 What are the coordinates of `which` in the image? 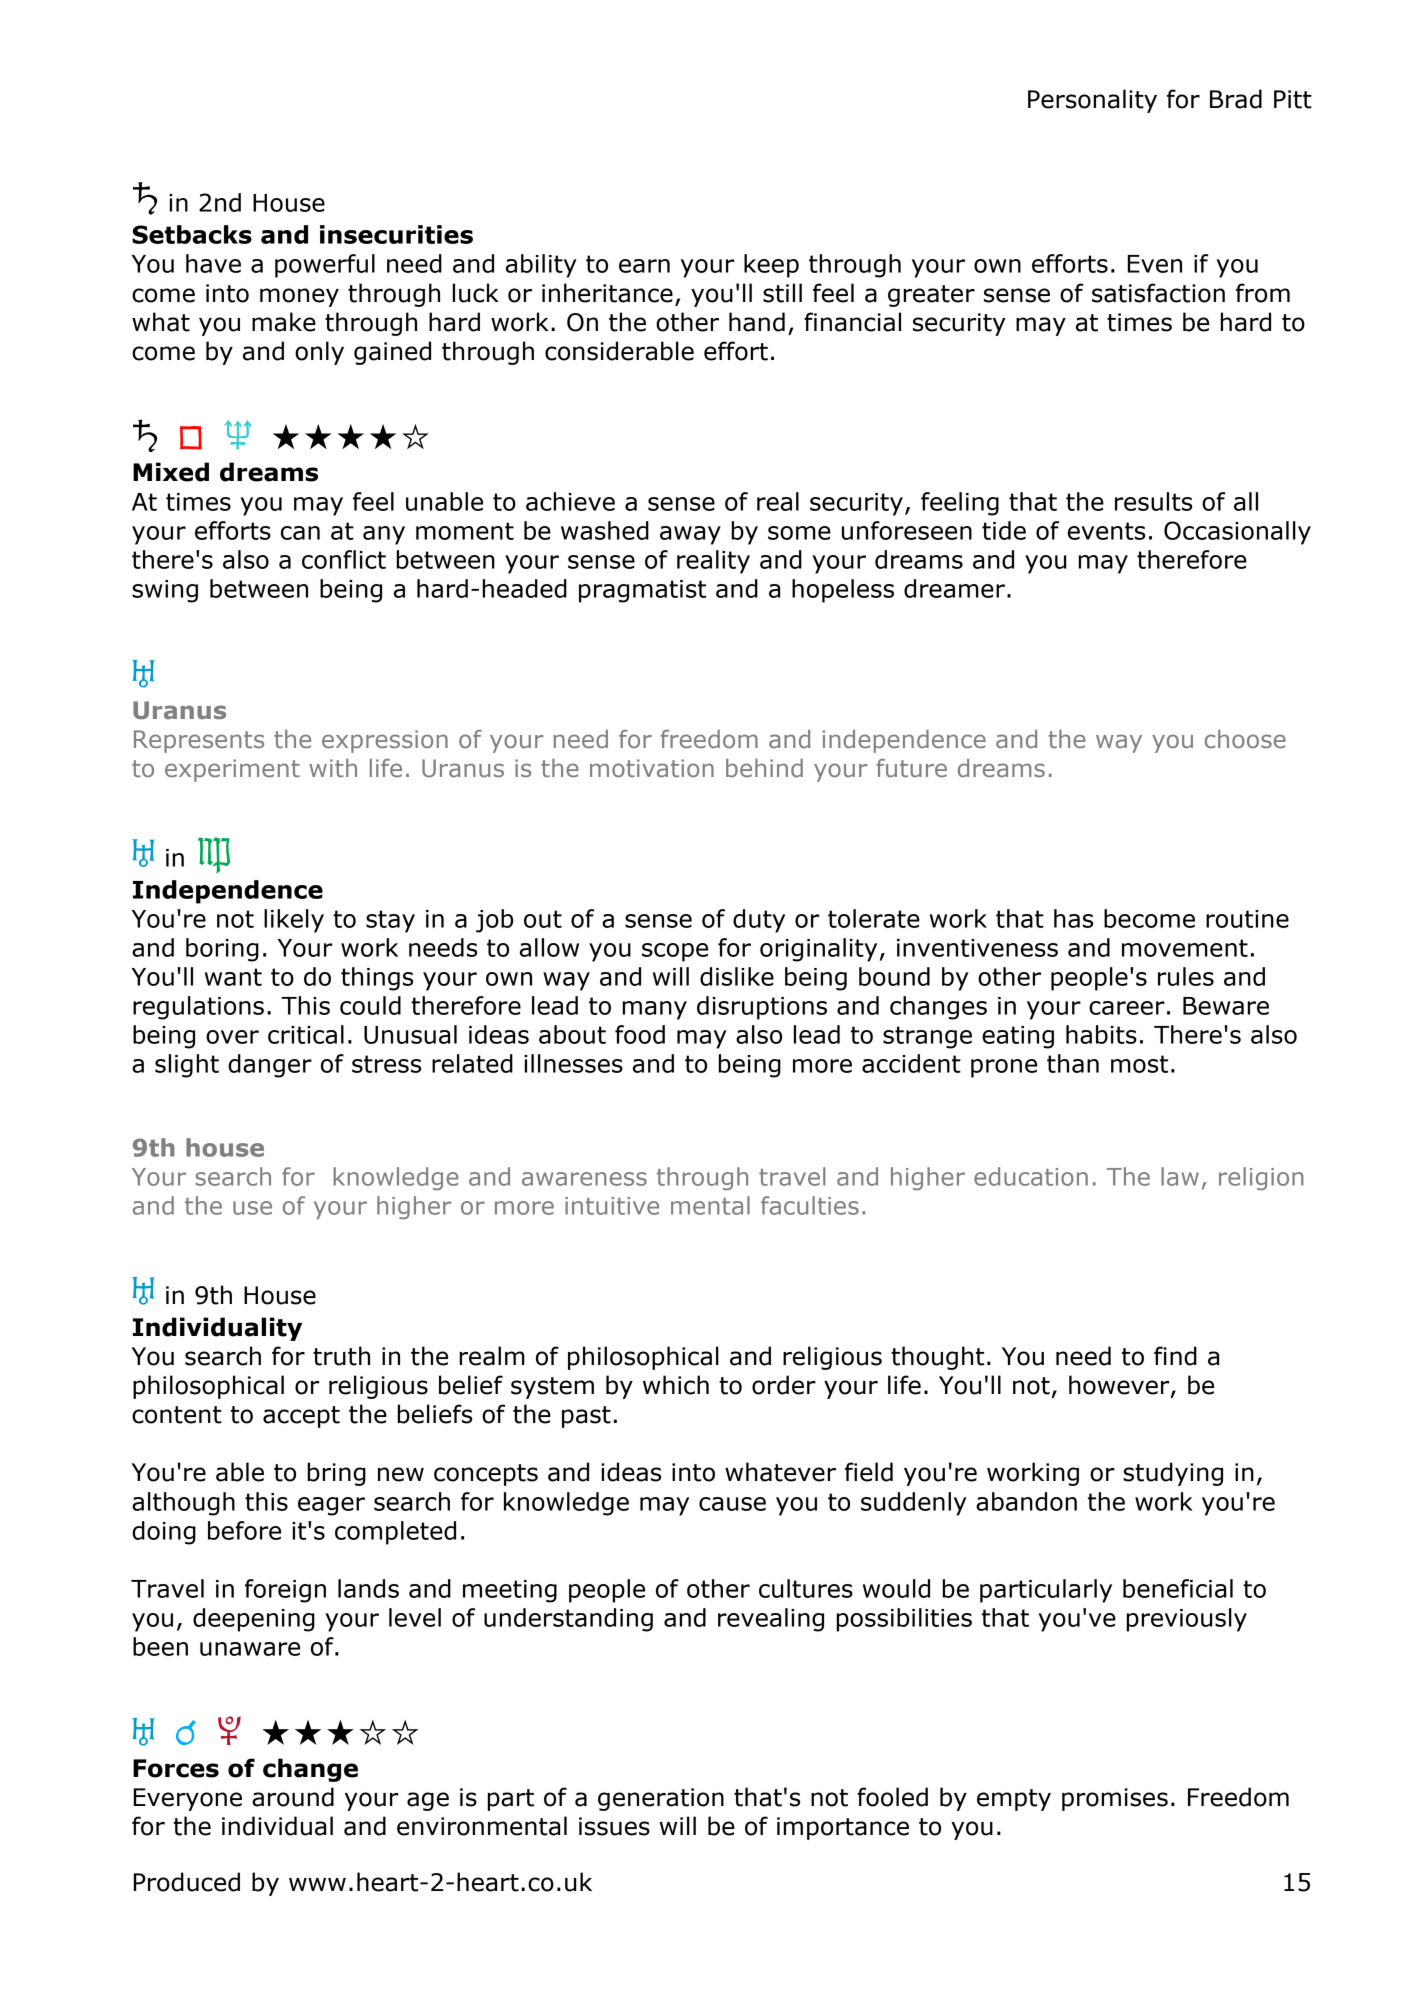 It's located at (676, 1385).
